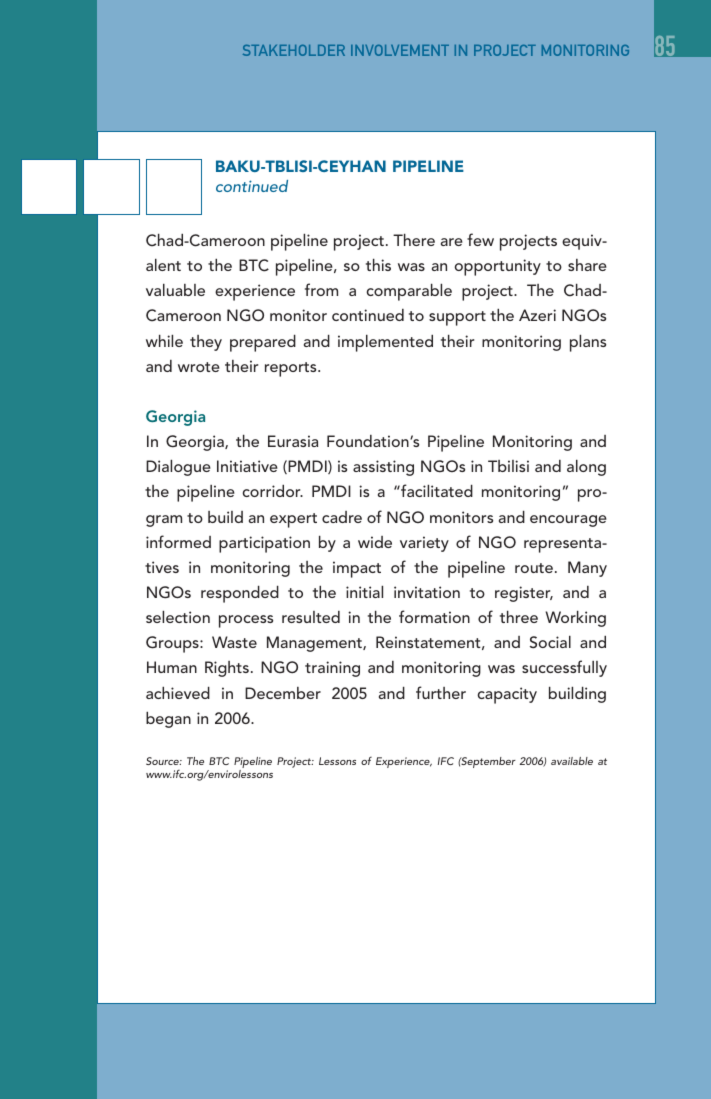 This screenshot has width=711, height=1099. Describe the element at coordinates (385, 343) in the screenshot. I see `implemented` at that location.
